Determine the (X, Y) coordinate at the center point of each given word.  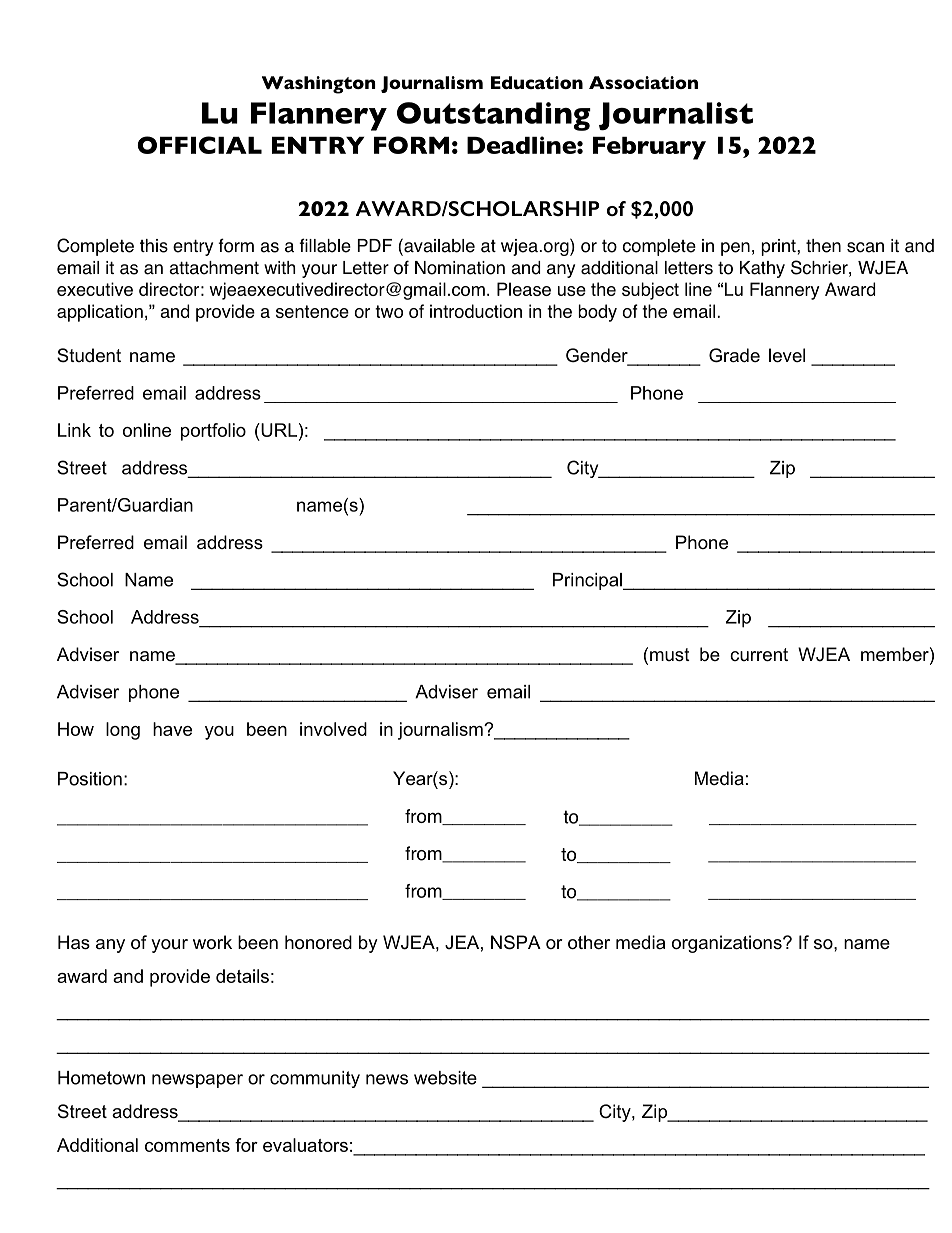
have (172, 729)
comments (187, 1145)
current (759, 655)
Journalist (676, 116)
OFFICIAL (199, 145)
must (670, 655)
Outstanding (494, 116)
